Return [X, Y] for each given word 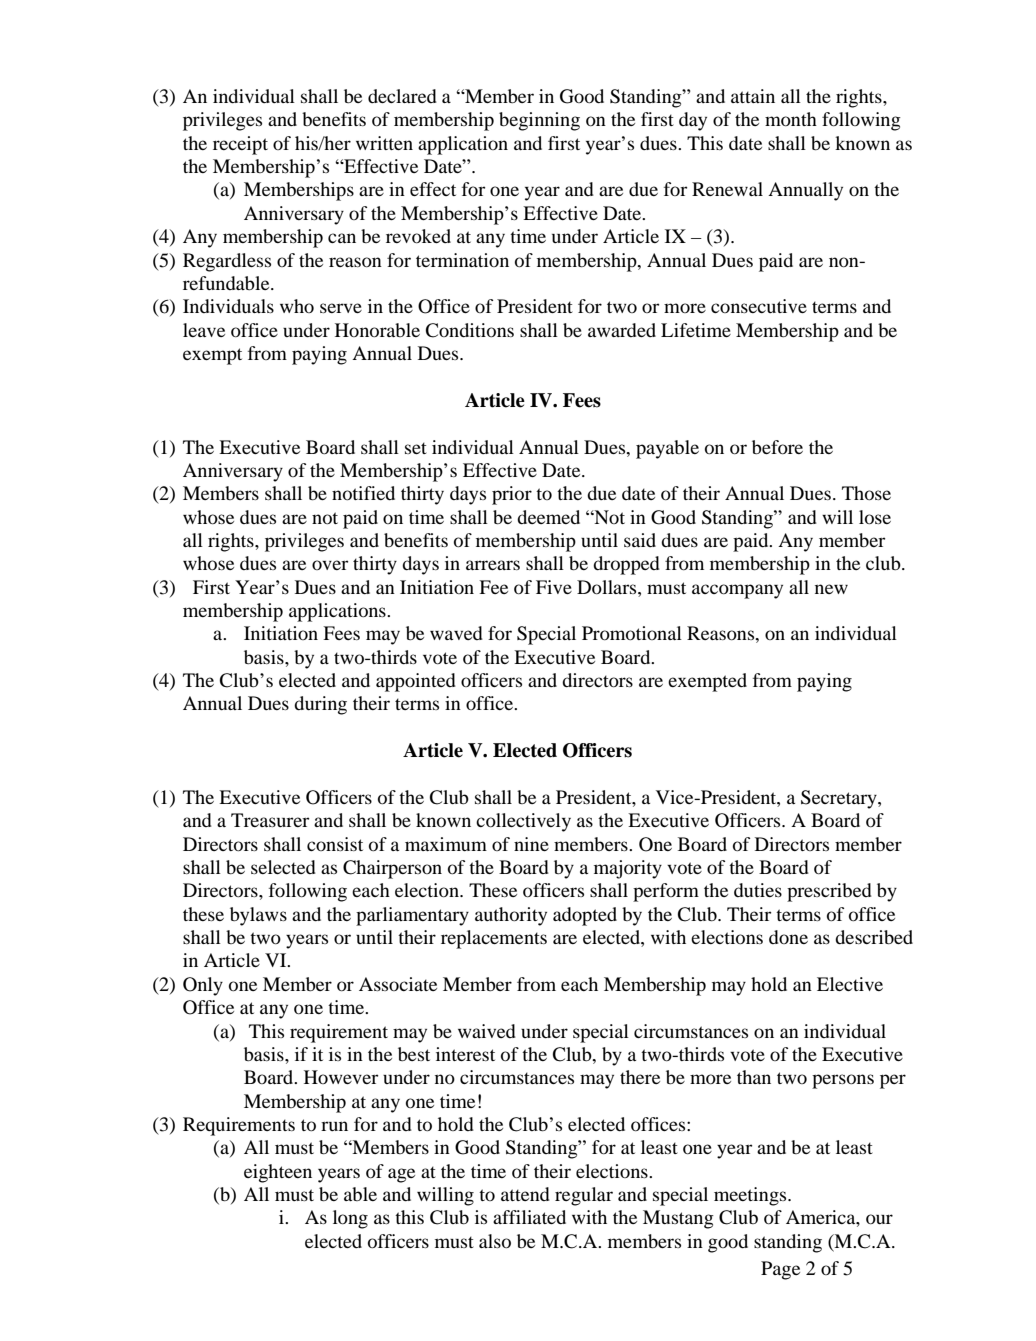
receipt [240, 145]
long [350, 1219]
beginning [539, 121]
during [320, 705]
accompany [737, 591]
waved [456, 633]
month [791, 119]
